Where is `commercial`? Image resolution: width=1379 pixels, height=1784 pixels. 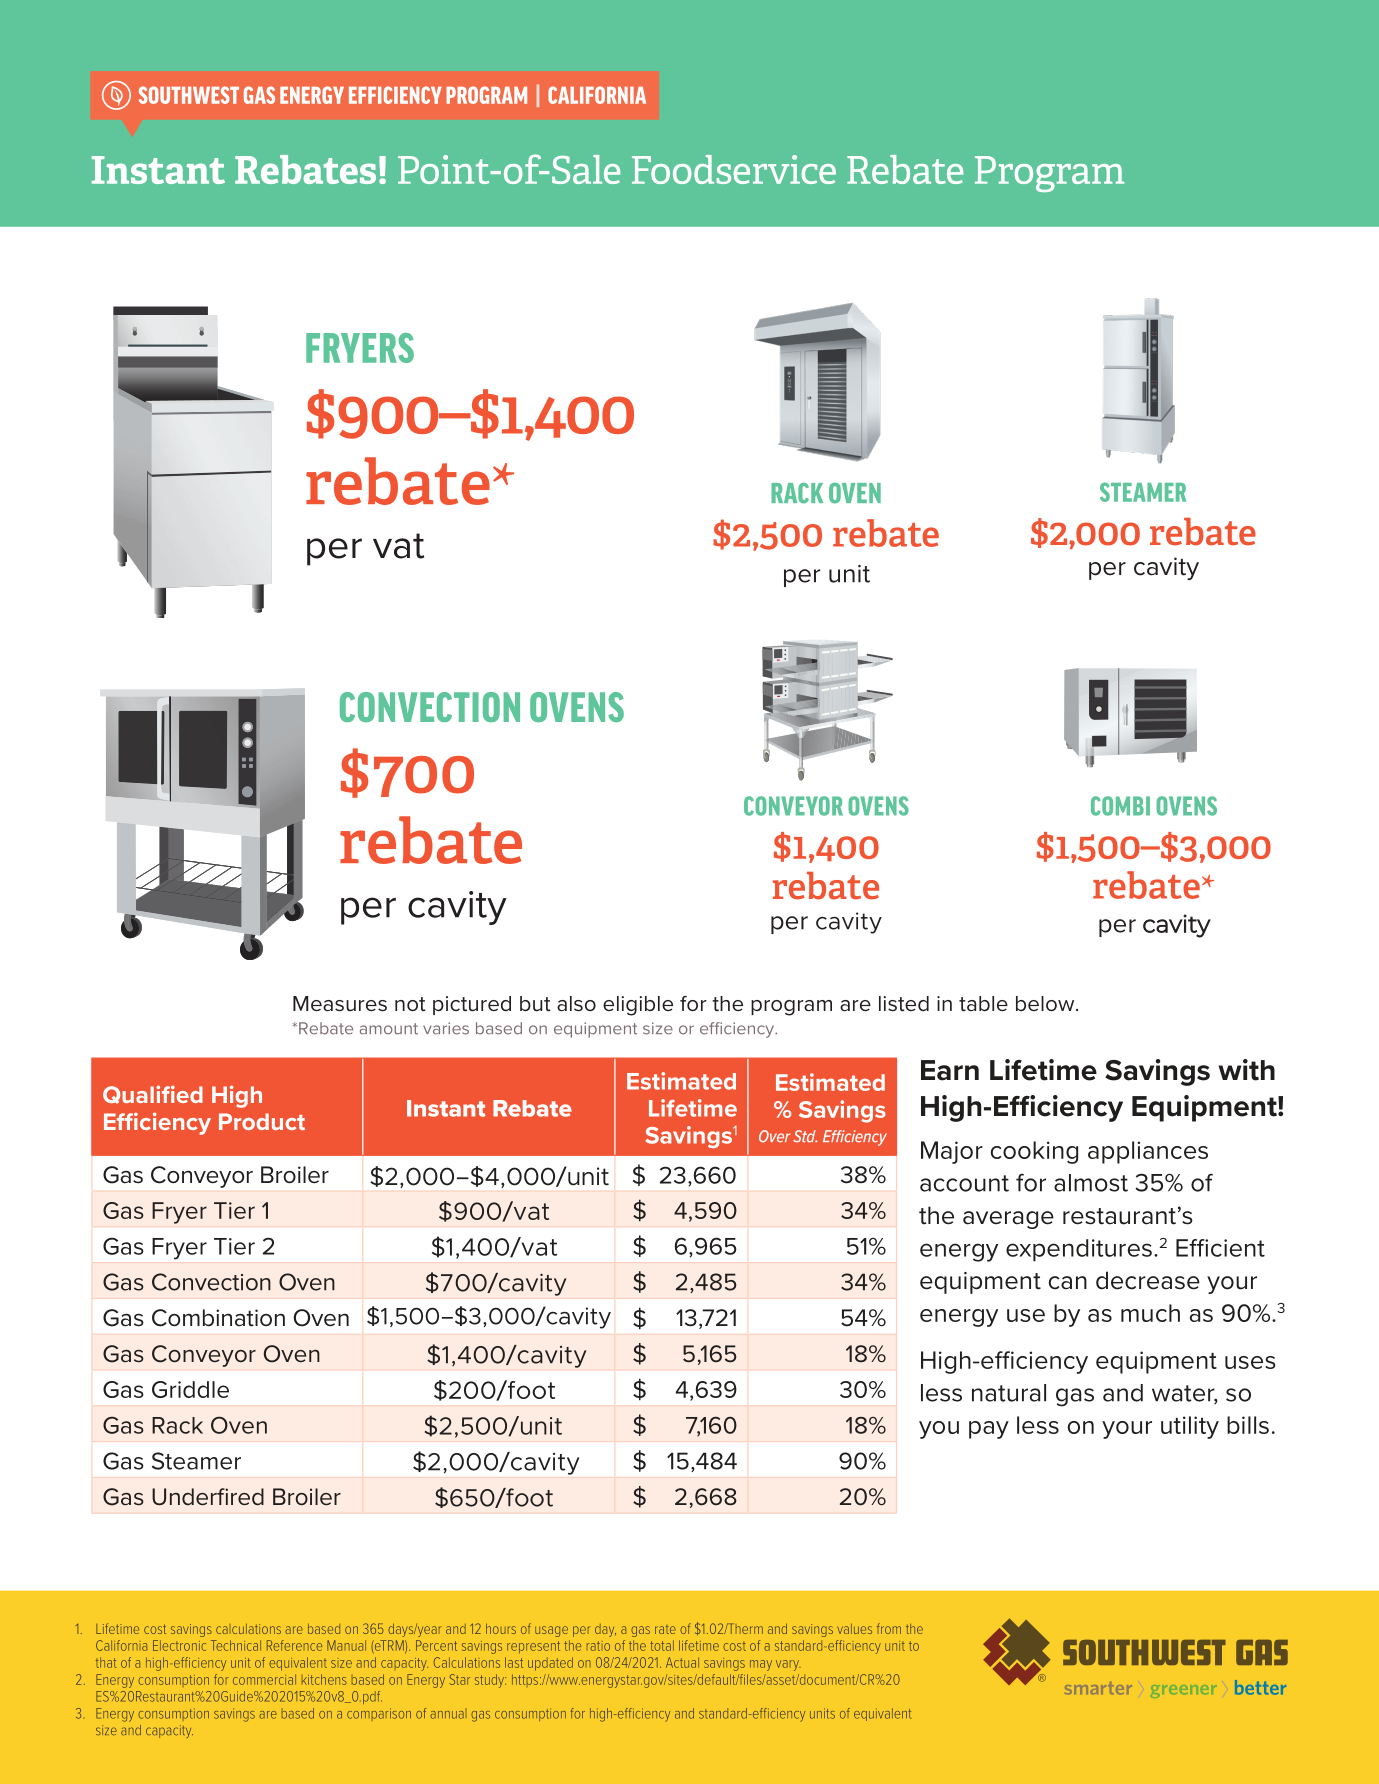 commercial is located at coordinates (264, 1679).
